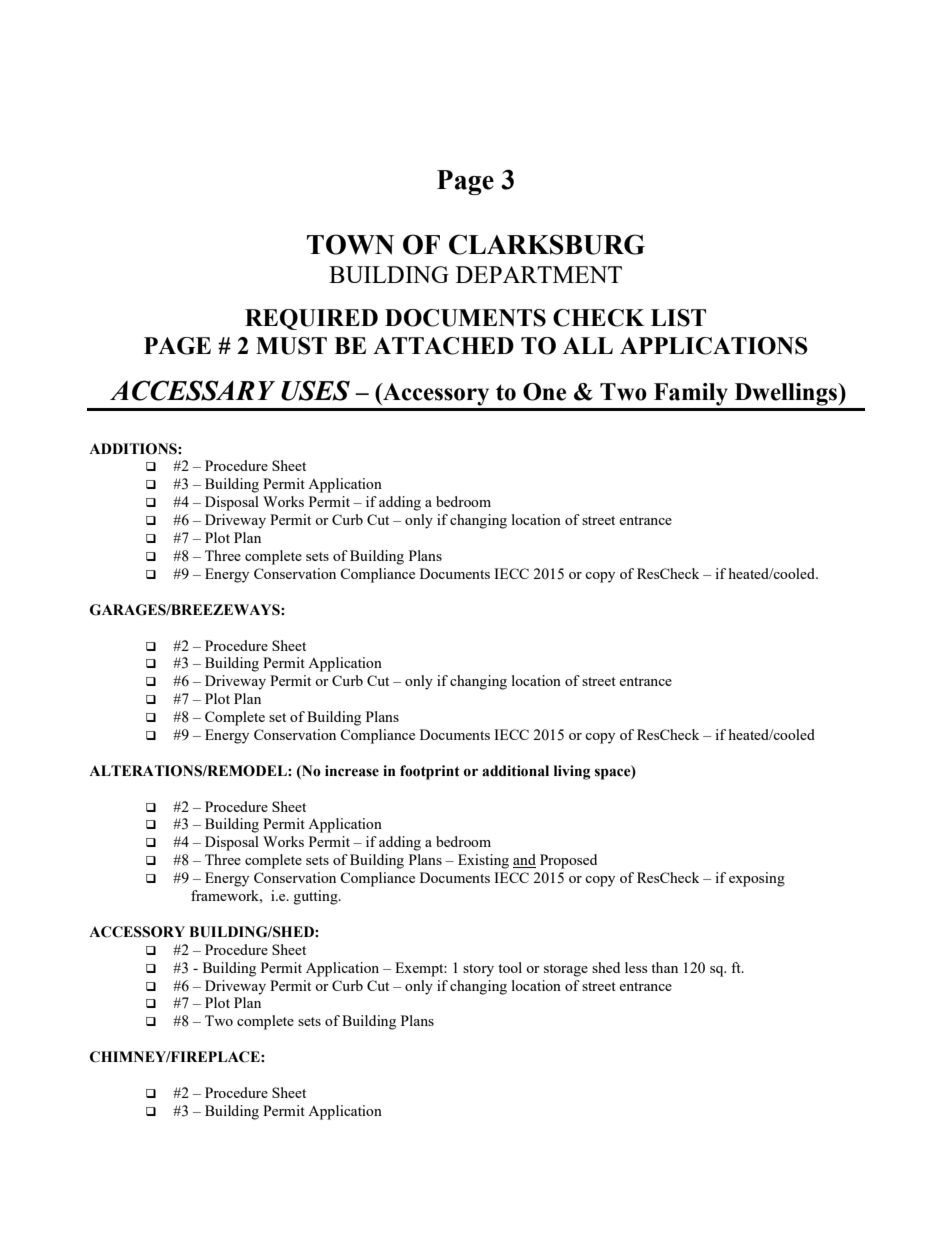  What do you see at coordinates (350, 244) in the document?
I see `TOWN` at bounding box center [350, 244].
